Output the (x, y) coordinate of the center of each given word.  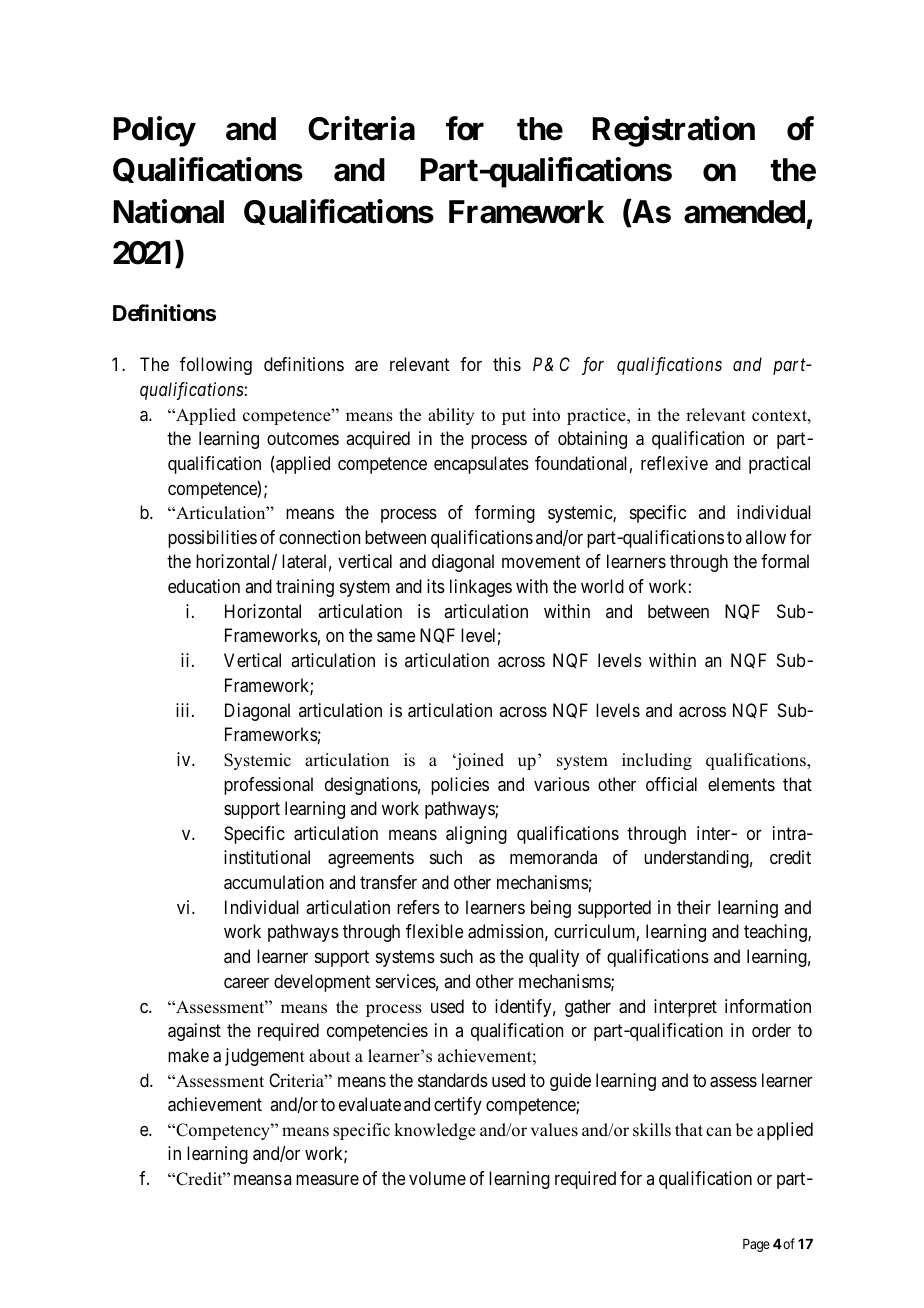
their (694, 907)
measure (327, 1180)
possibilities (212, 539)
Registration (674, 132)
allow (766, 537)
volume (437, 1178)
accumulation (274, 882)
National (169, 211)
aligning (476, 835)
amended (744, 212)
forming (505, 514)
